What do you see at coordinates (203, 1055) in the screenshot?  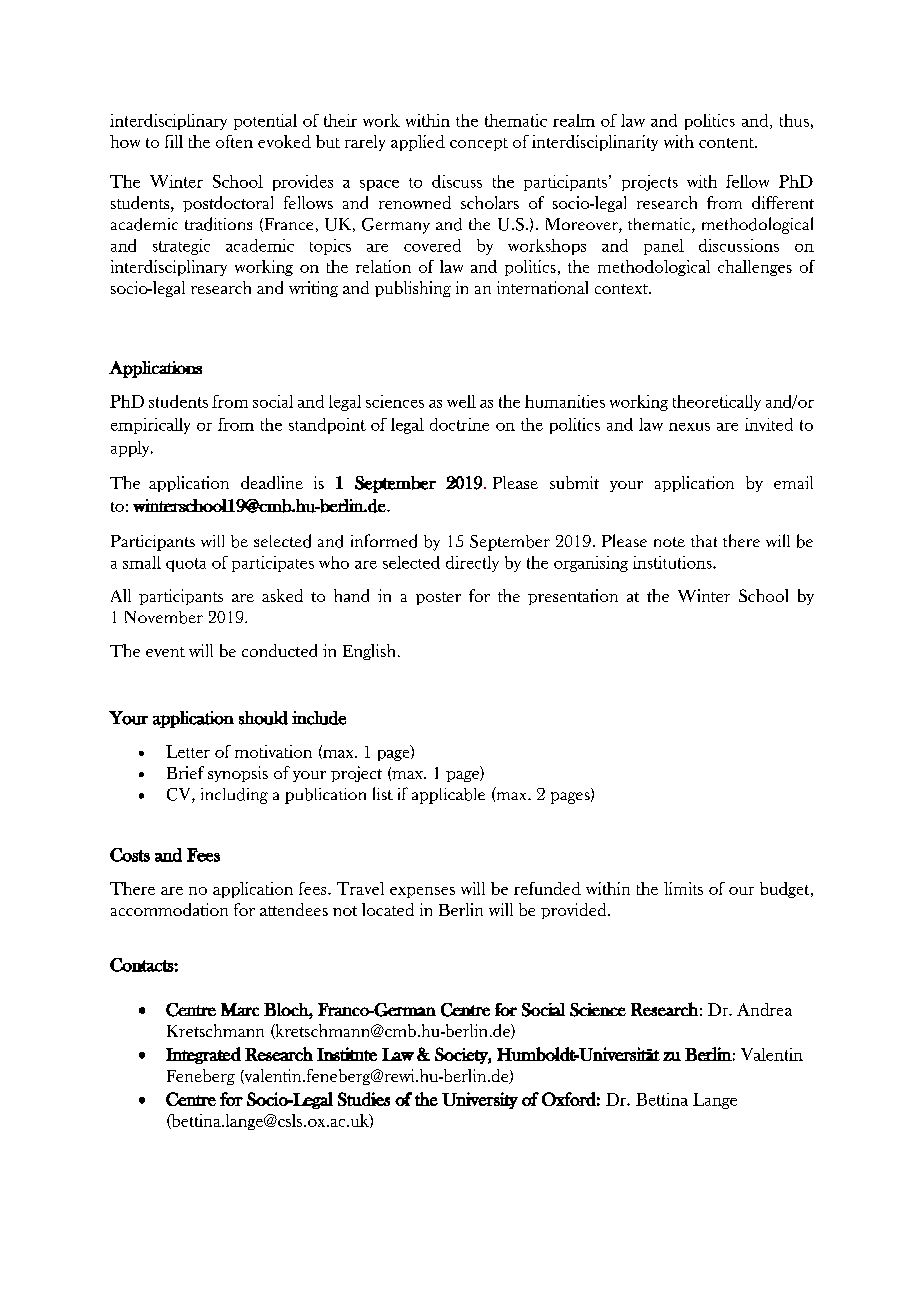 I see `Integrated` at bounding box center [203, 1055].
